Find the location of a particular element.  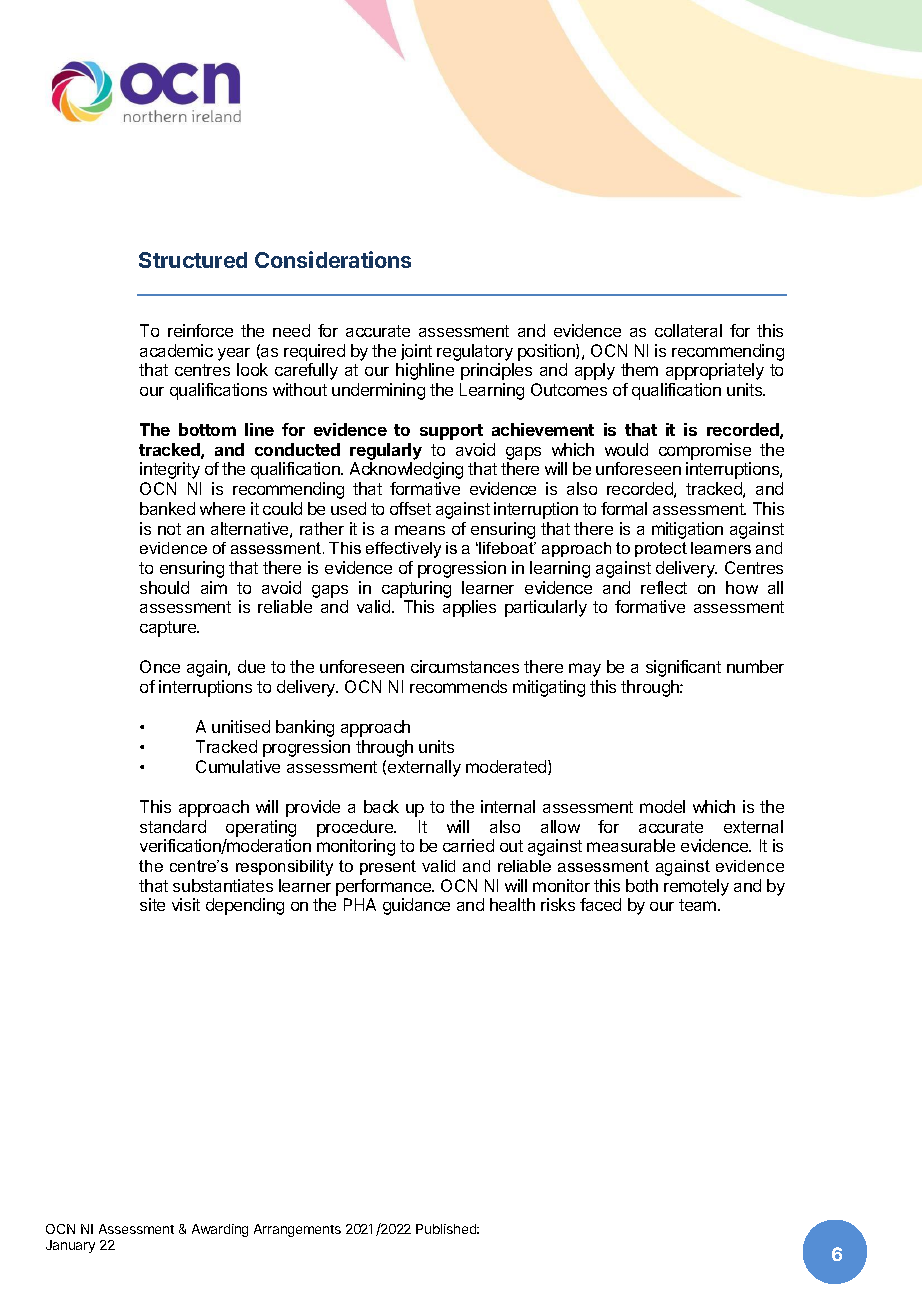

collateral is located at coordinates (688, 330).
